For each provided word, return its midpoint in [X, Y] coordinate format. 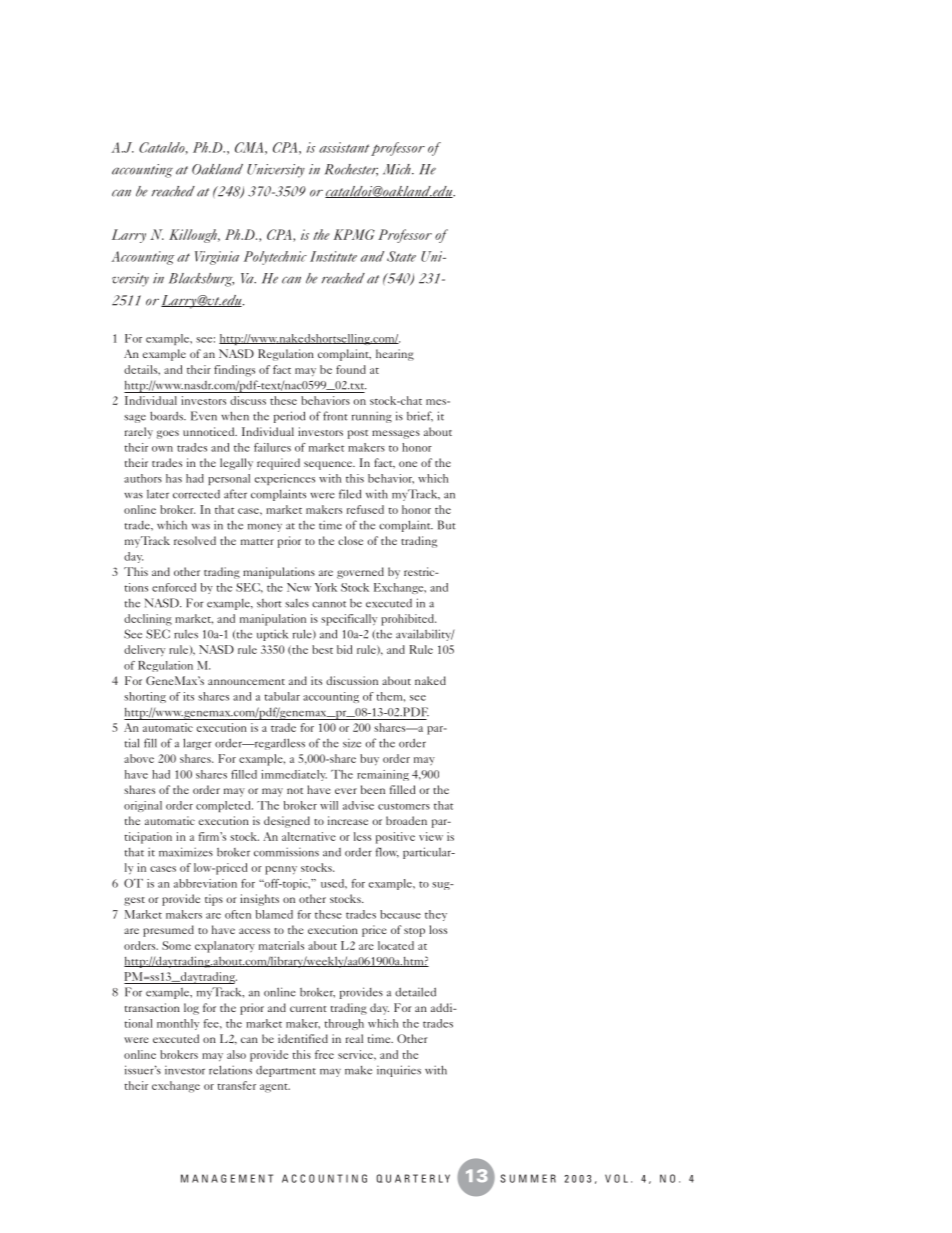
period [289, 417]
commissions [286, 852]
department [286, 1071]
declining [148, 620]
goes [168, 434]
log [191, 1009]
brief [420, 416]
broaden [406, 820]
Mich [398, 169]
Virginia [217, 258]
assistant [344, 147]
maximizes [186, 852]
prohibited [408, 620]
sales [297, 603]
